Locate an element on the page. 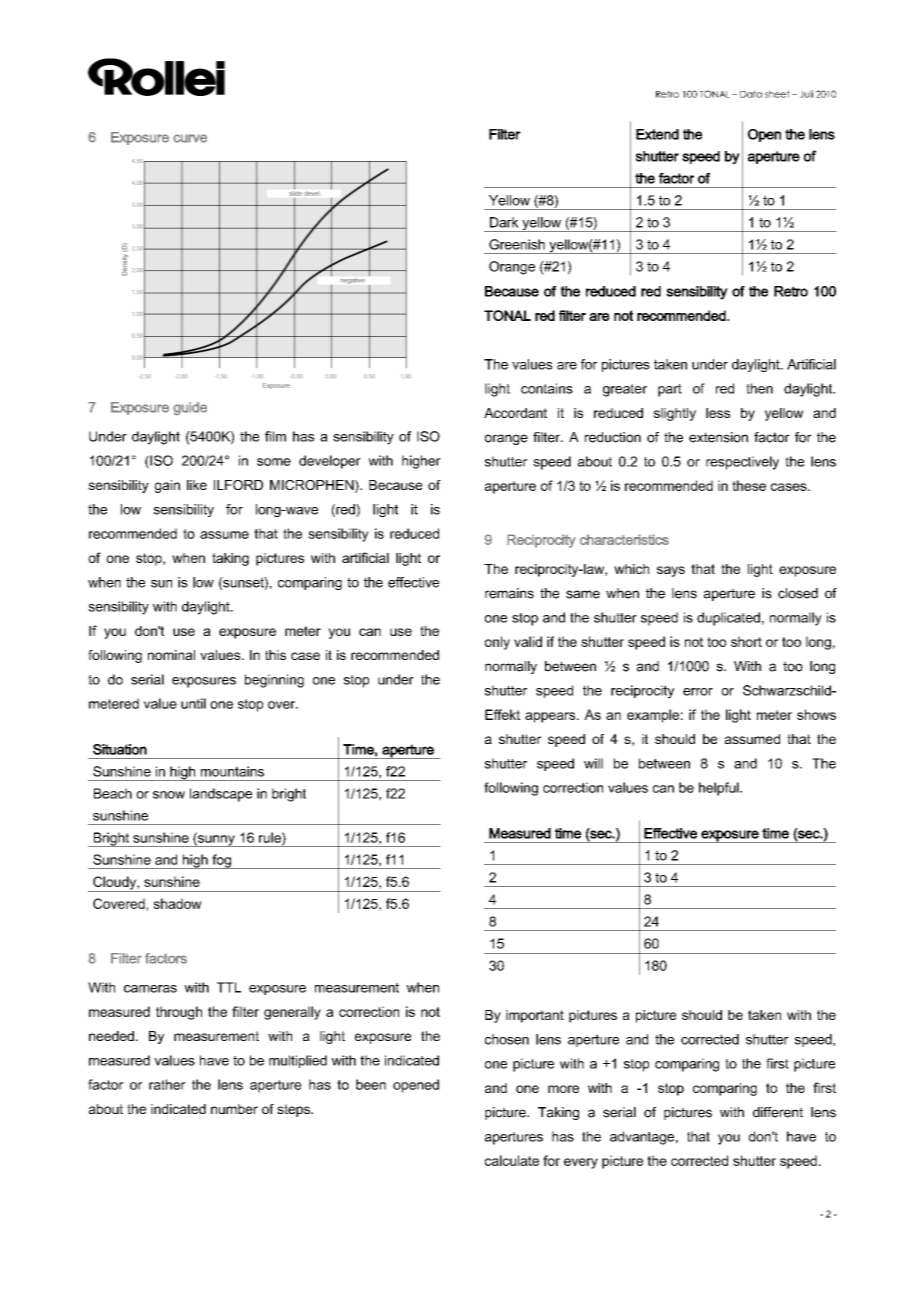 This image has height=1308, width=924. Data is located at coordinates (751, 94).
